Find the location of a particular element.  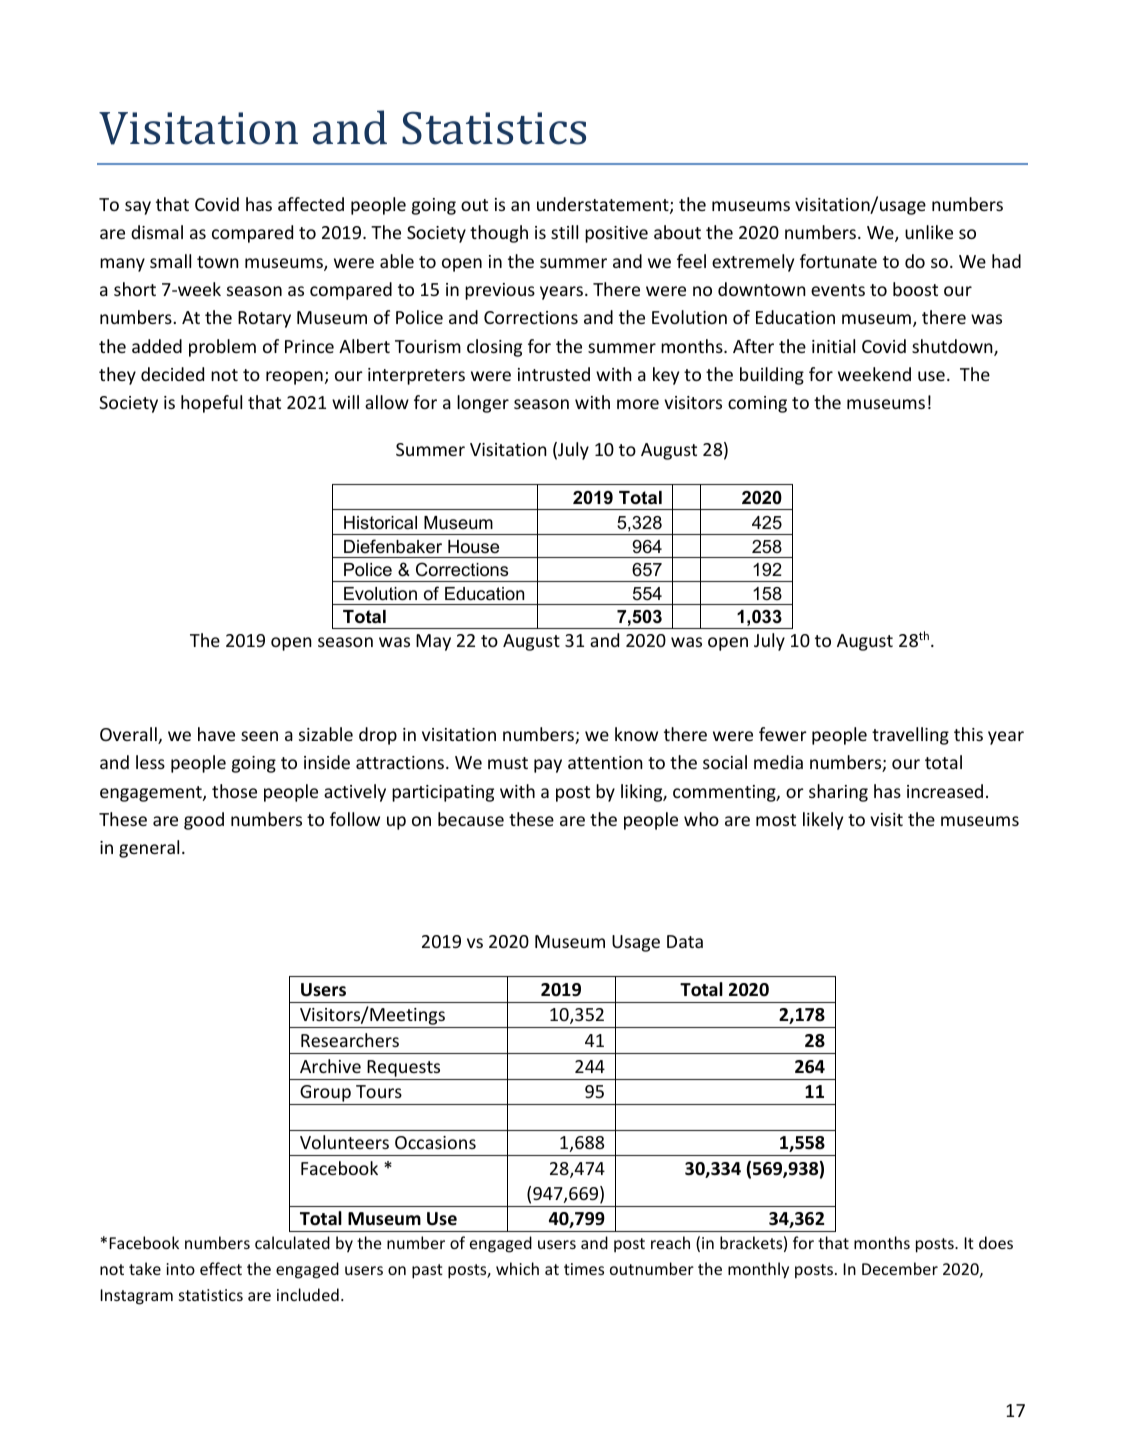

small is located at coordinates (170, 261).
